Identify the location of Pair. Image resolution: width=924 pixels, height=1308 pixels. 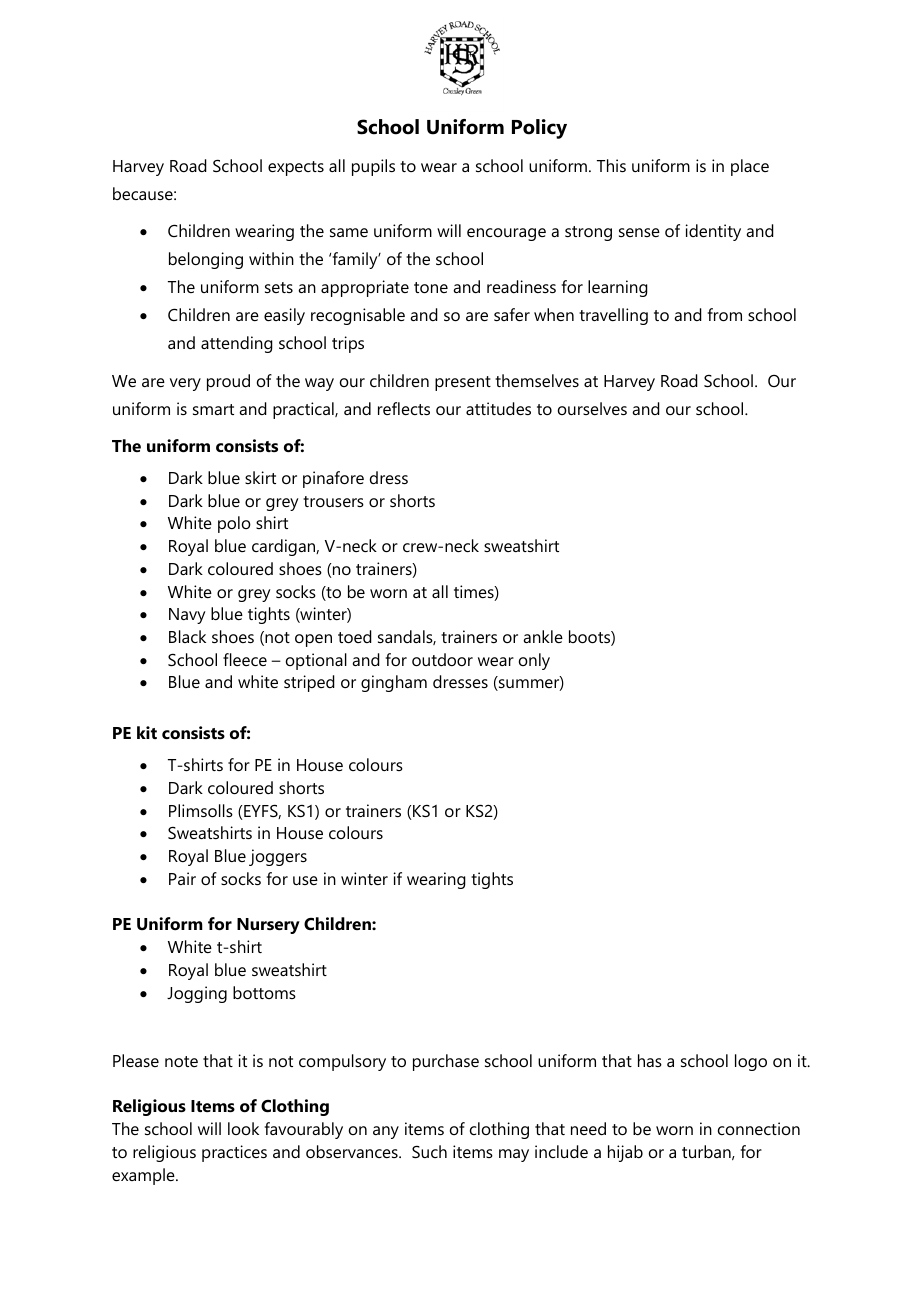
(182, 878).
